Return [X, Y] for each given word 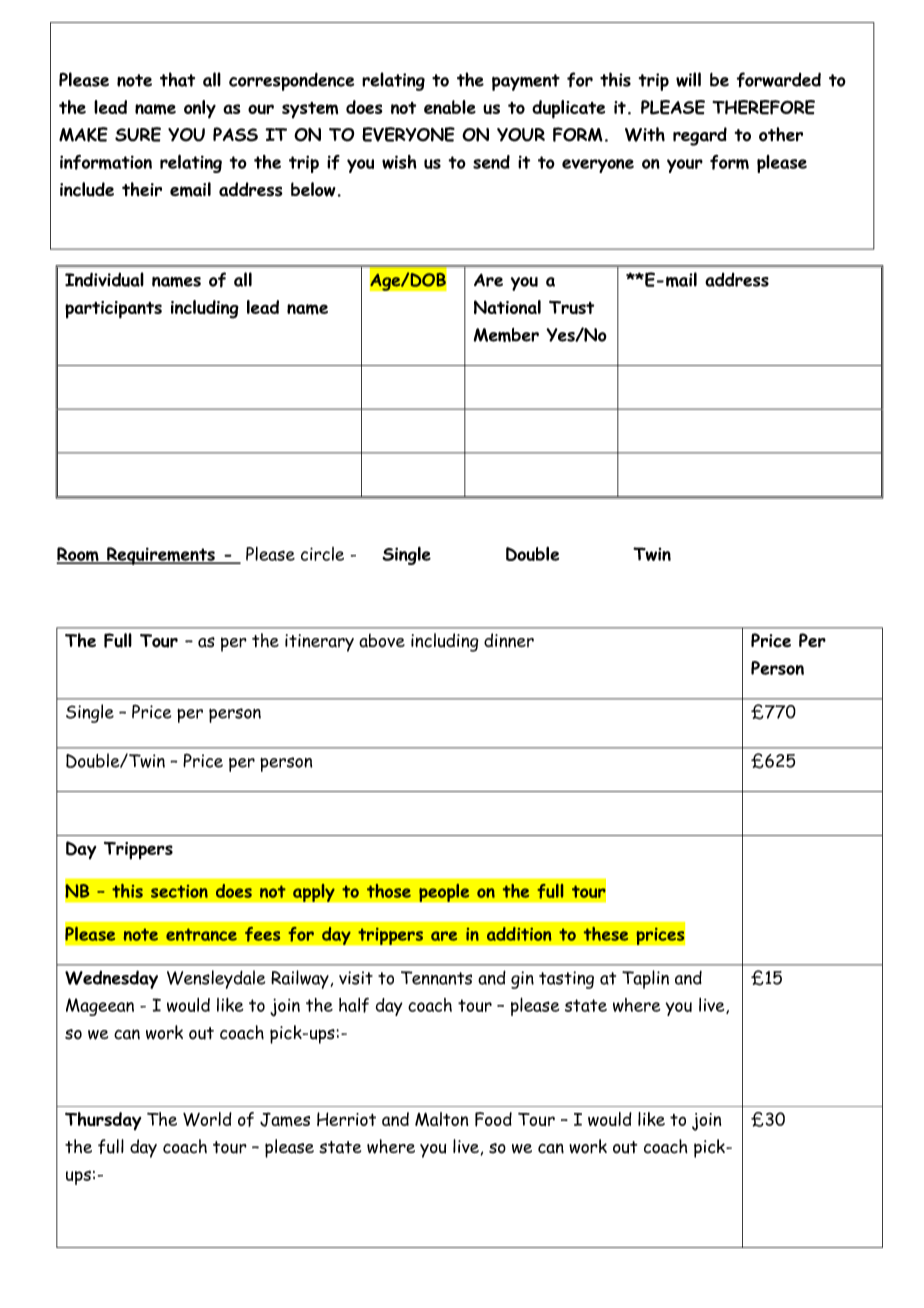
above [382, 641]
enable [450, 107]
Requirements [161, 556]
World [207, 1119]
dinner [509, 640]
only [200, 109]
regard [700, 136]
